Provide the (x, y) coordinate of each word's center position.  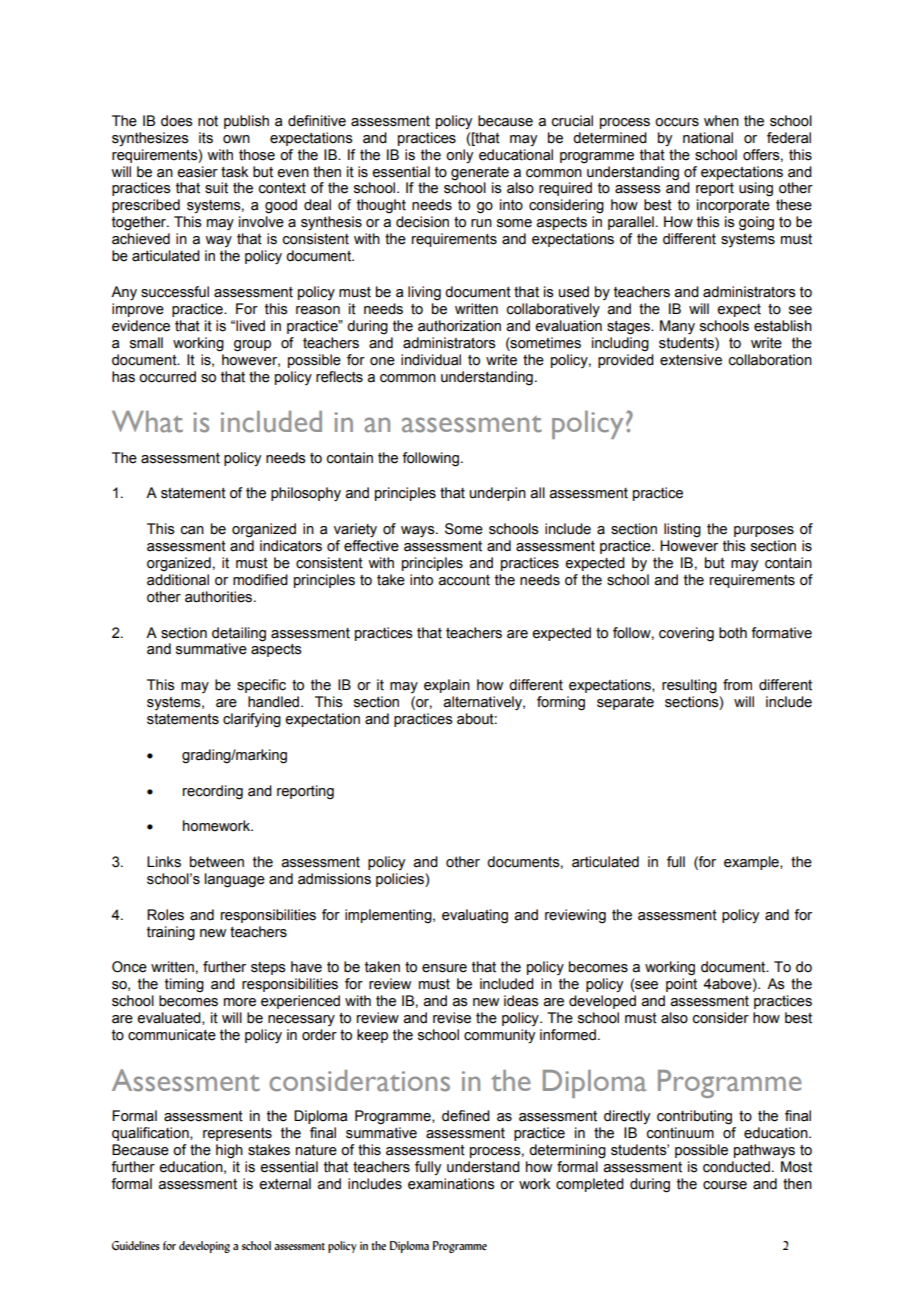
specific (261, 686)
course (725, 1185)
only (459, 156)
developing (204, 1247)
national (708, 138)
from (737, 685)
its (206, 138)
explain (447, 686)
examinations (451, 1184)
